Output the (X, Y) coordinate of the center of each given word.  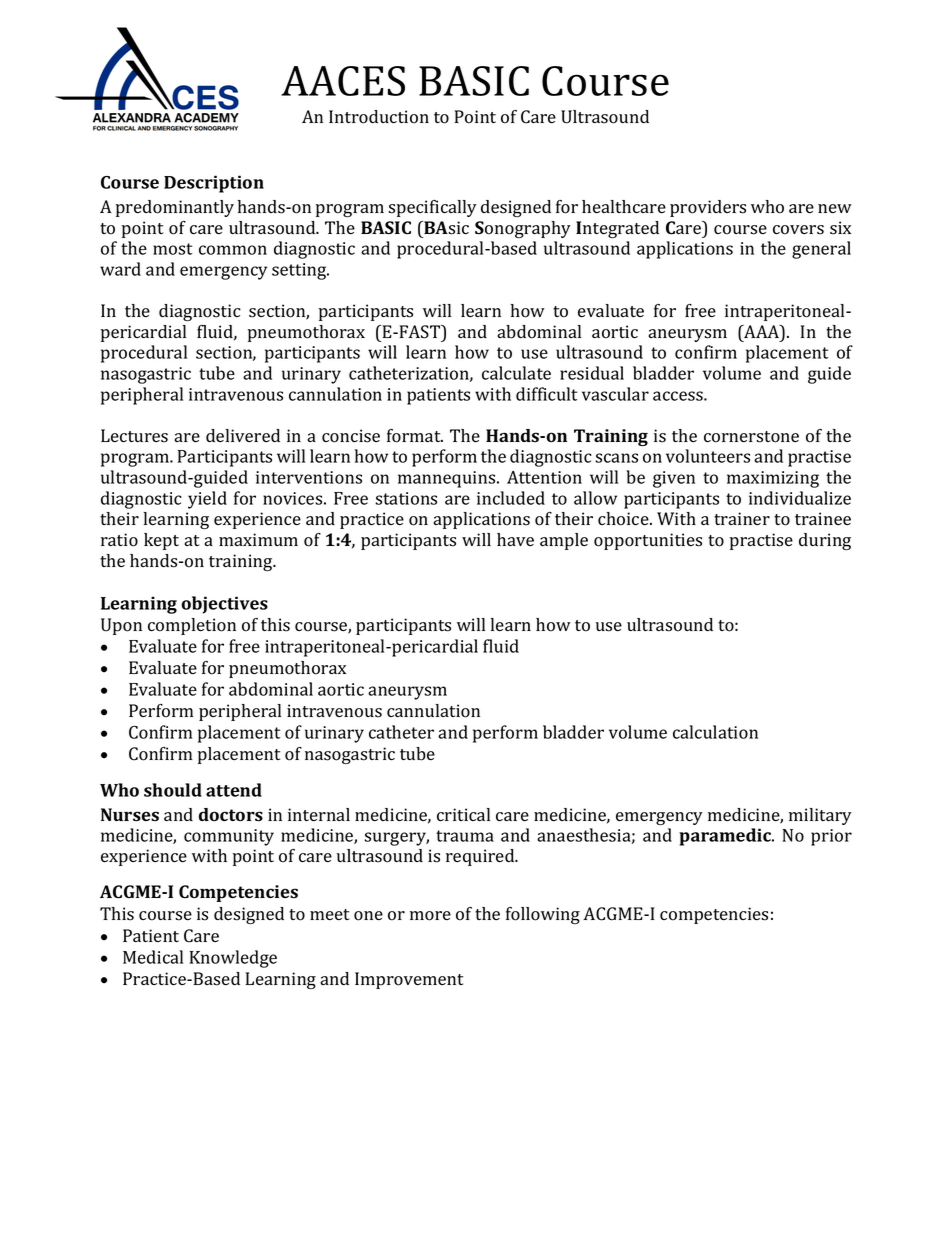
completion (192, 626)
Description (214, 184)
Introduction (379, 117)
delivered (243, 435)
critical (463, 814)
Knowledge (233, 959)
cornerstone (751, 437)
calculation (715, 732)
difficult (547, 394)
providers (708, 208)
